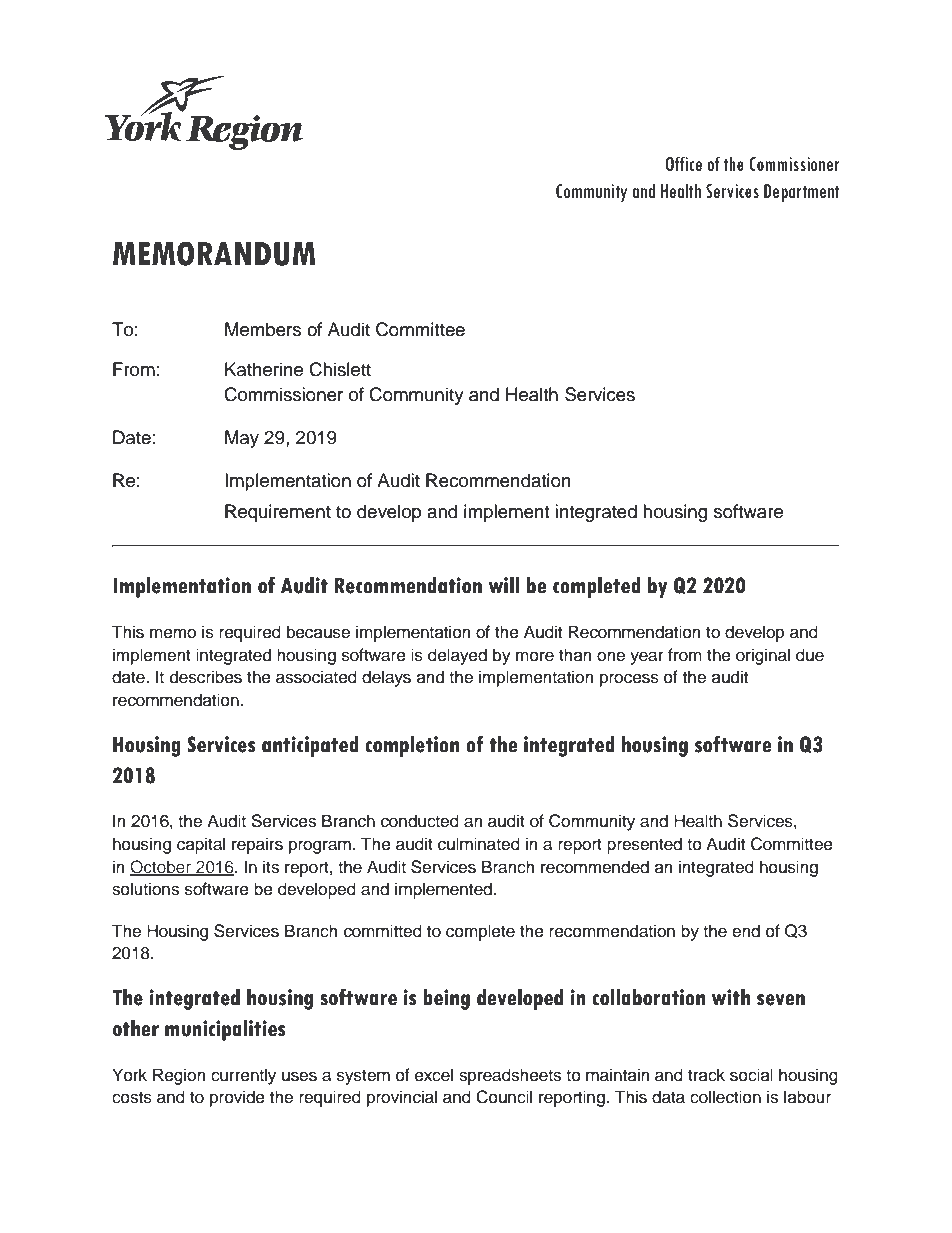  Describe the element at coordinates (457, 656) in the document. I see `delayed` at that location.
